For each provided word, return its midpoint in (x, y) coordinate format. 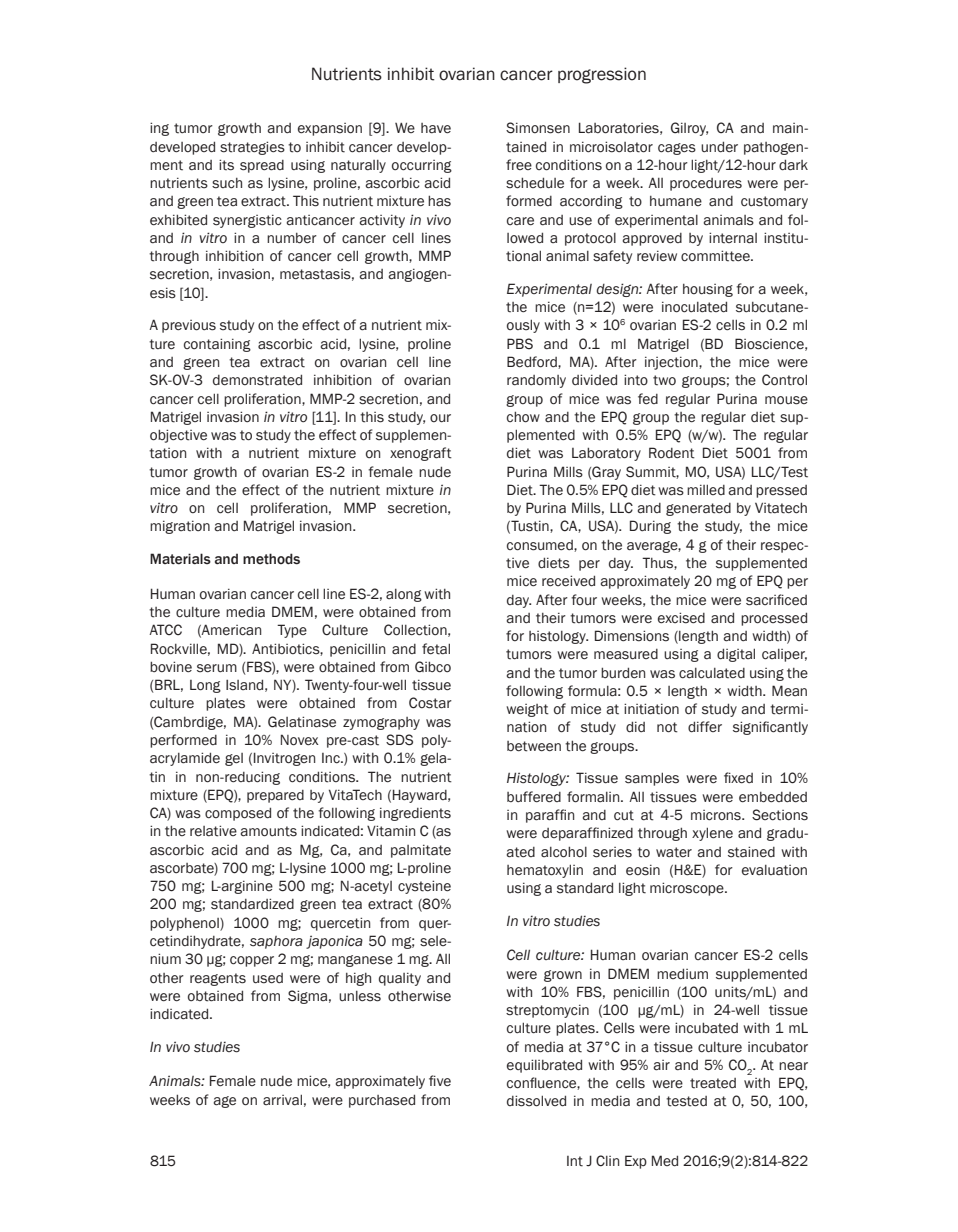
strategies (252, 148)
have (436, 128)
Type (292, 631)
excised (681, 618)
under (719, 147)
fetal (436, 649)
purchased (382, 1101)
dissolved (536, 1101)
